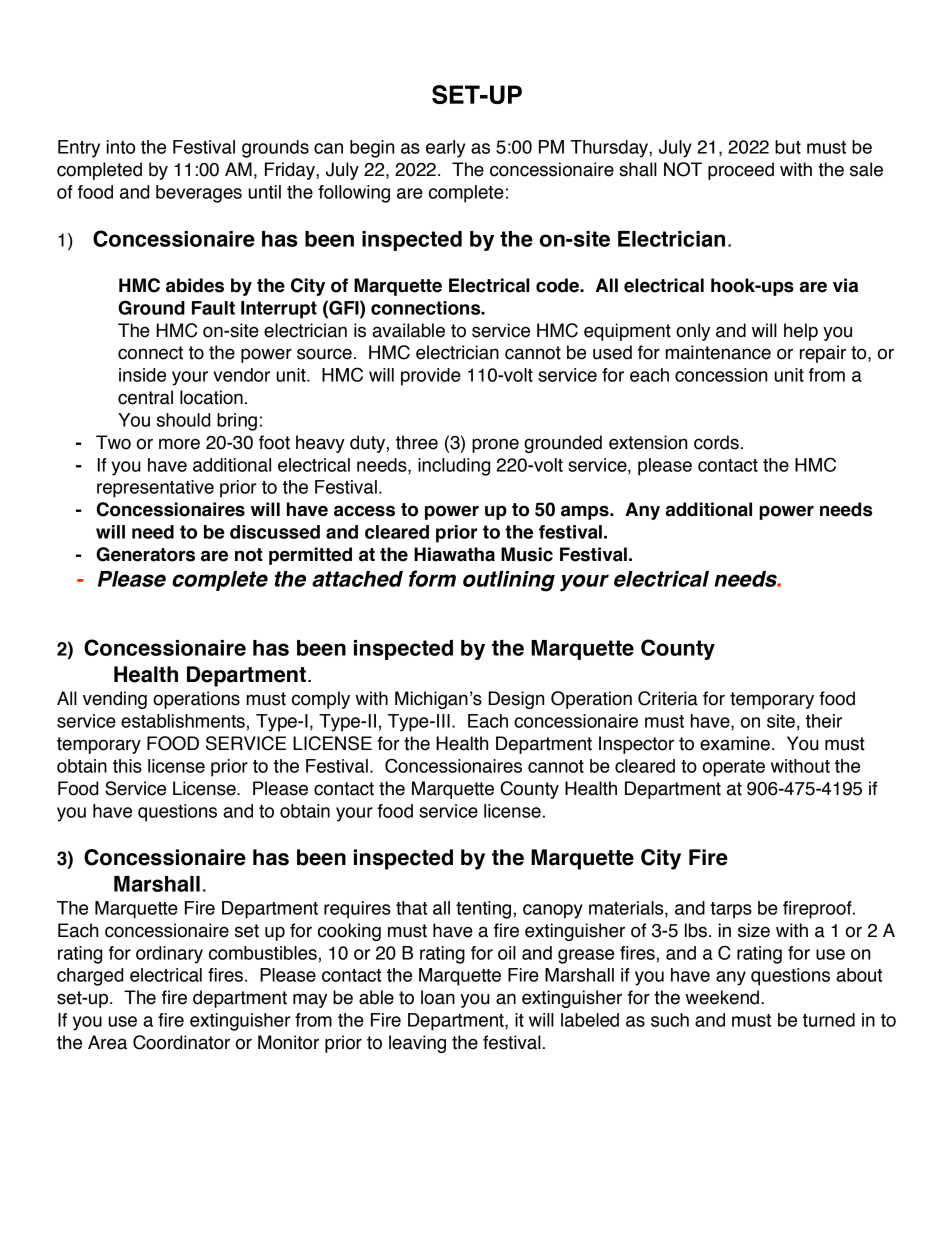 This document has height=1233, width=952. Describe the element at coordinates (741, 171) in the document. I see `proceed` at that location.
